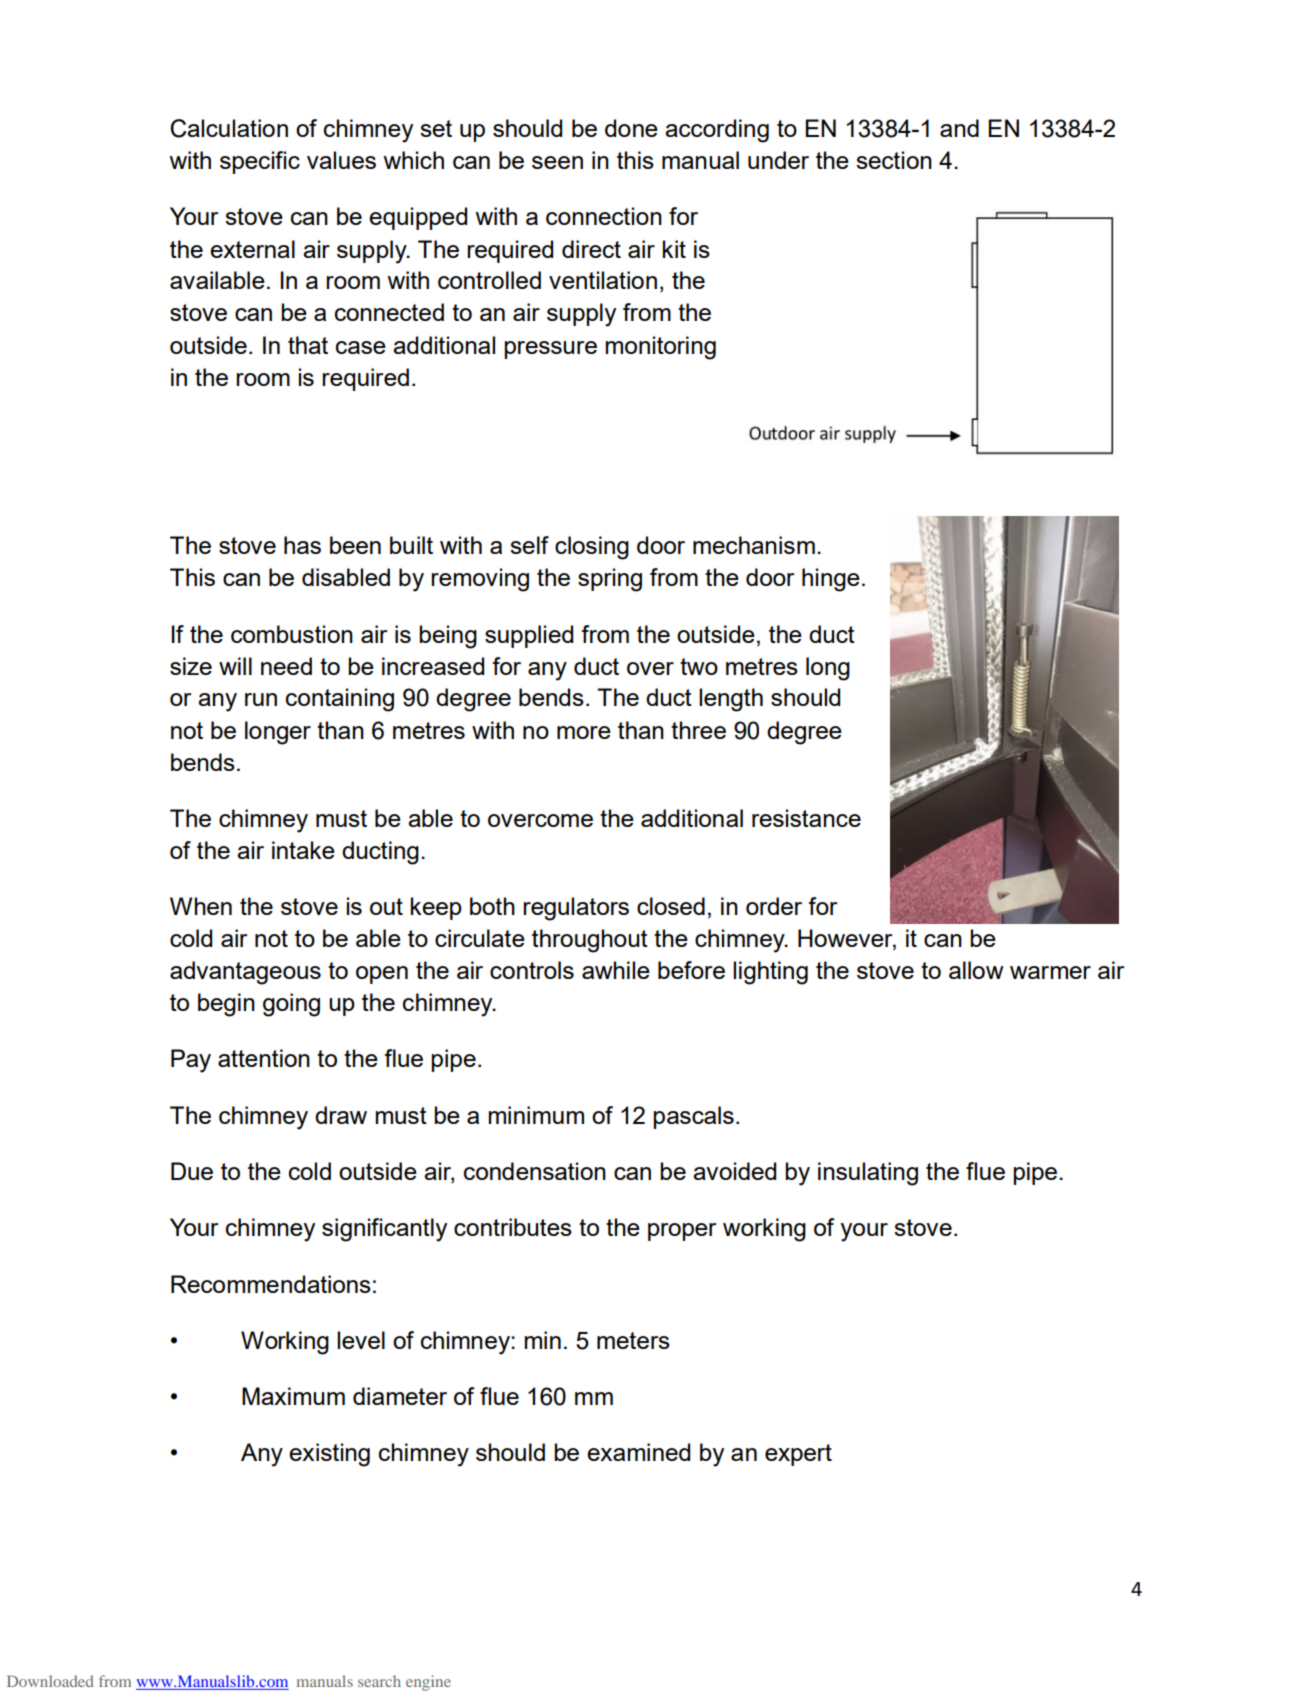 The image size is (1313, 1699). What do you see at coordinates (302, 545) in the screenshot?
I see `has` at bounding box center [302, 545].
